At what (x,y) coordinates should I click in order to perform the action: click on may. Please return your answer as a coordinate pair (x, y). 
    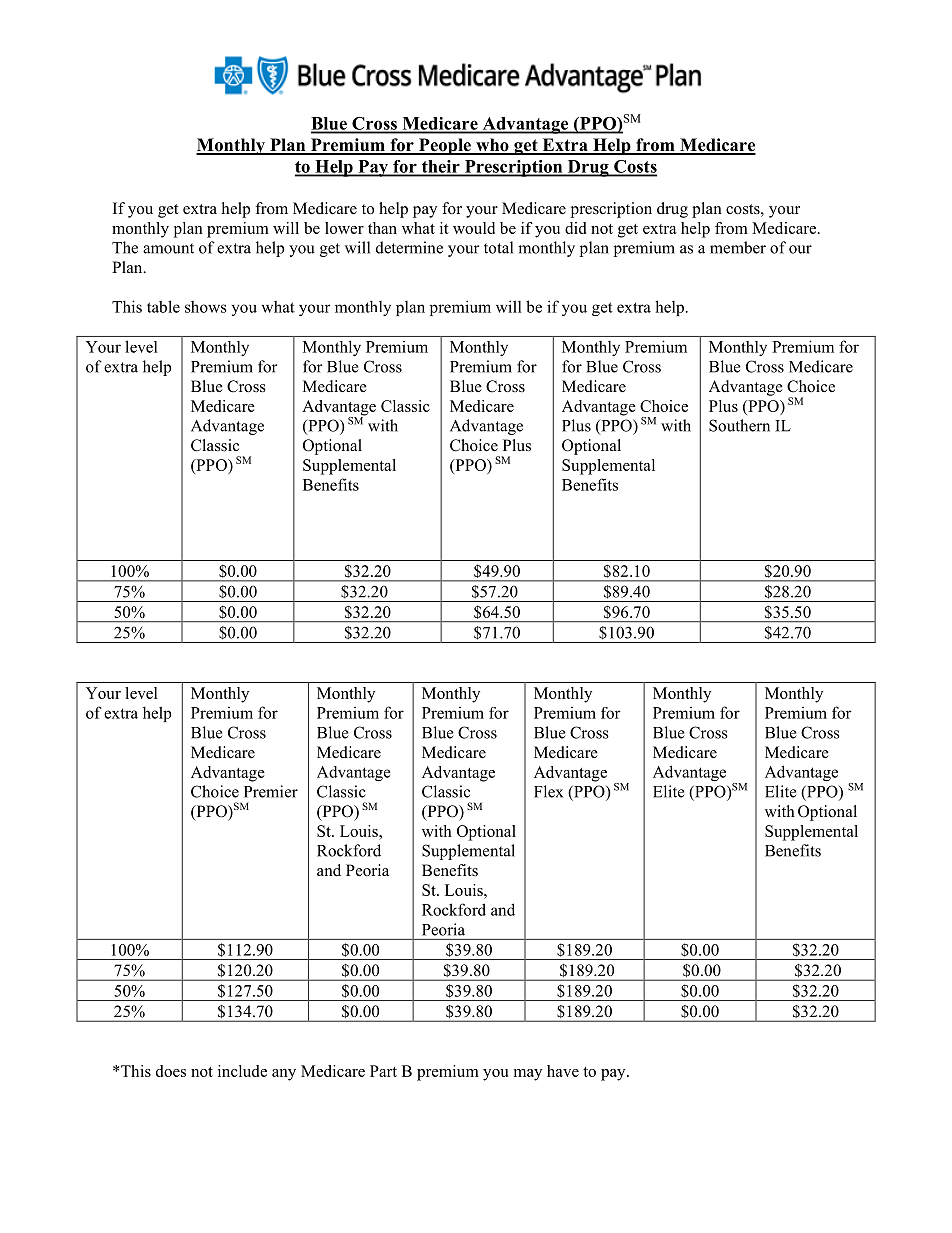
    Looking at the image, I should click on (528, 1075).
